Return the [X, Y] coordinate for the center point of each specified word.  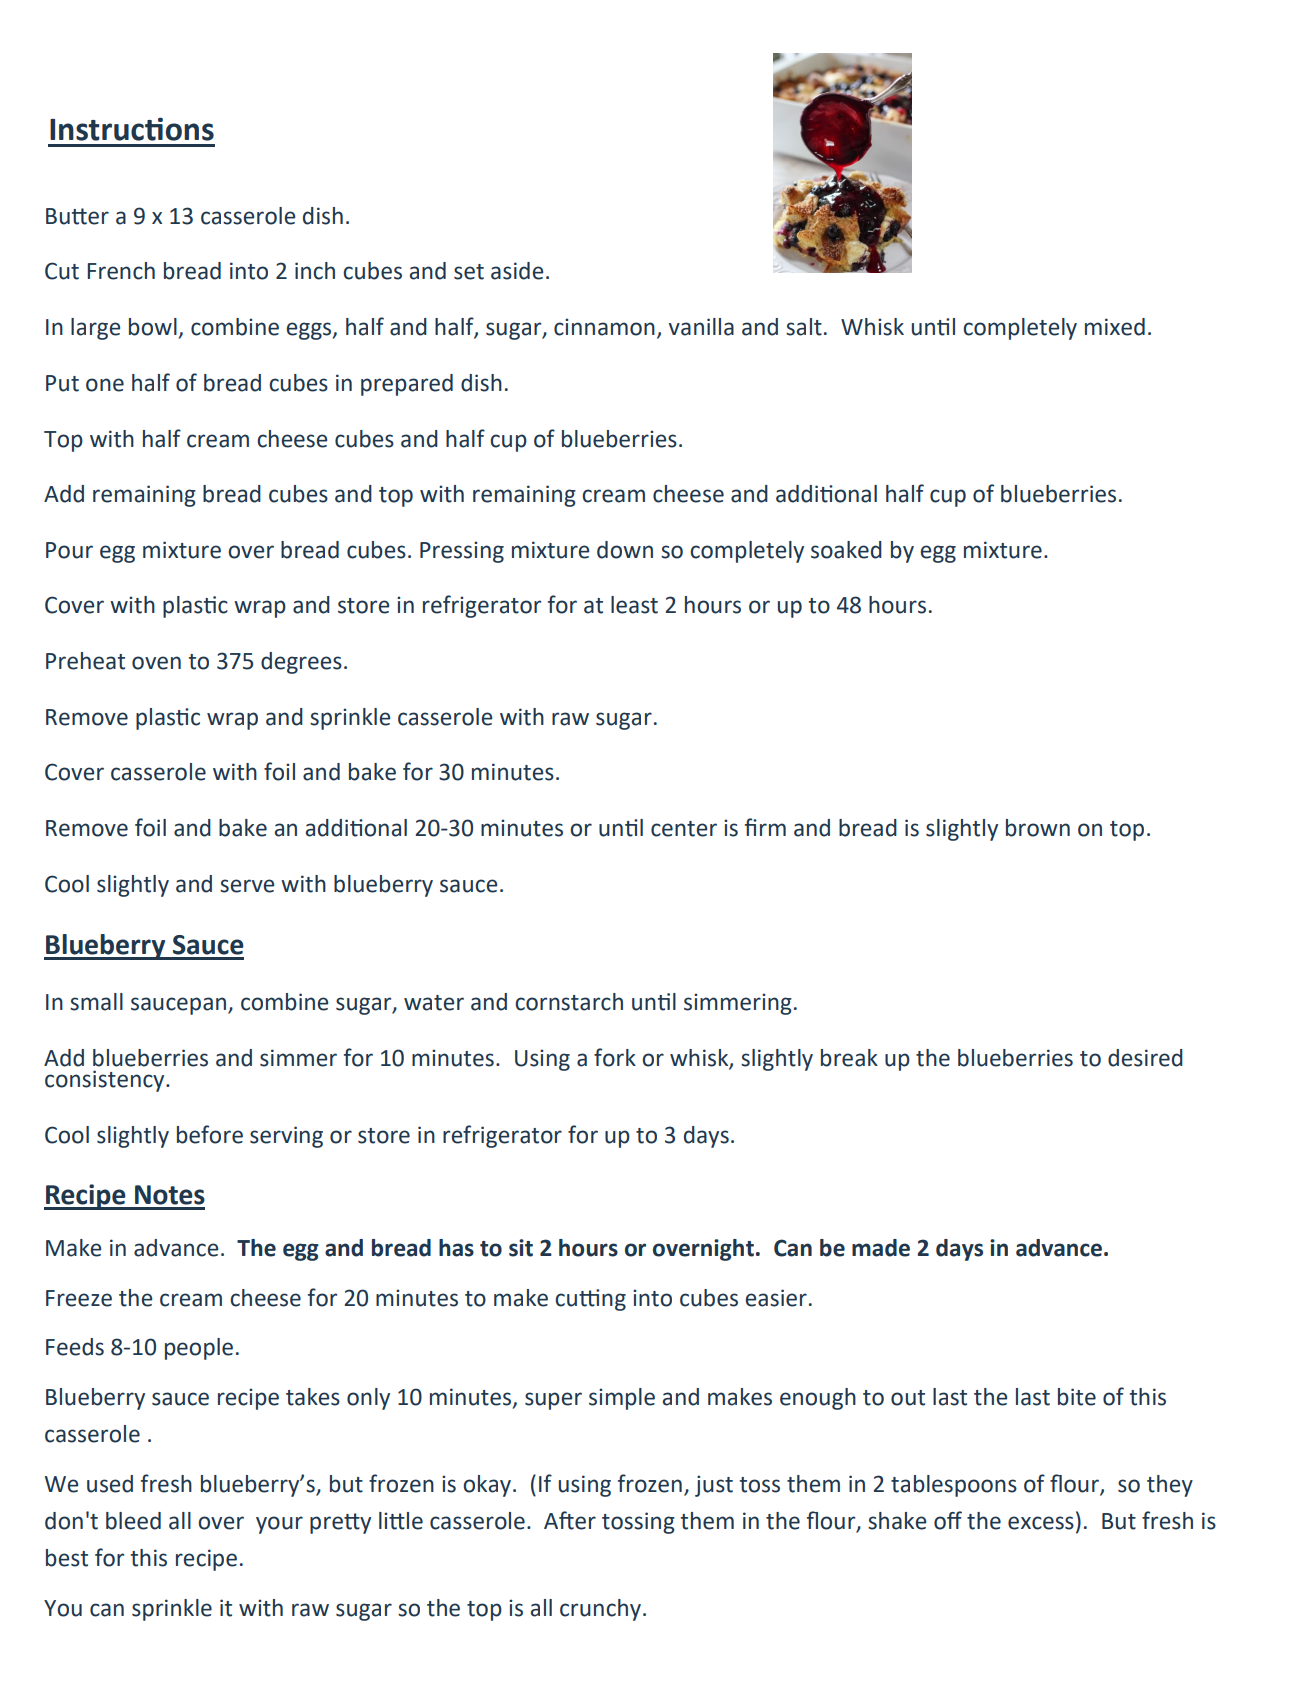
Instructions [132, 129]
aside [517, 271]
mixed [1115, 327]
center [684, 829]
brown [1038, 828]
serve [247, 886]
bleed [133, 1521]
